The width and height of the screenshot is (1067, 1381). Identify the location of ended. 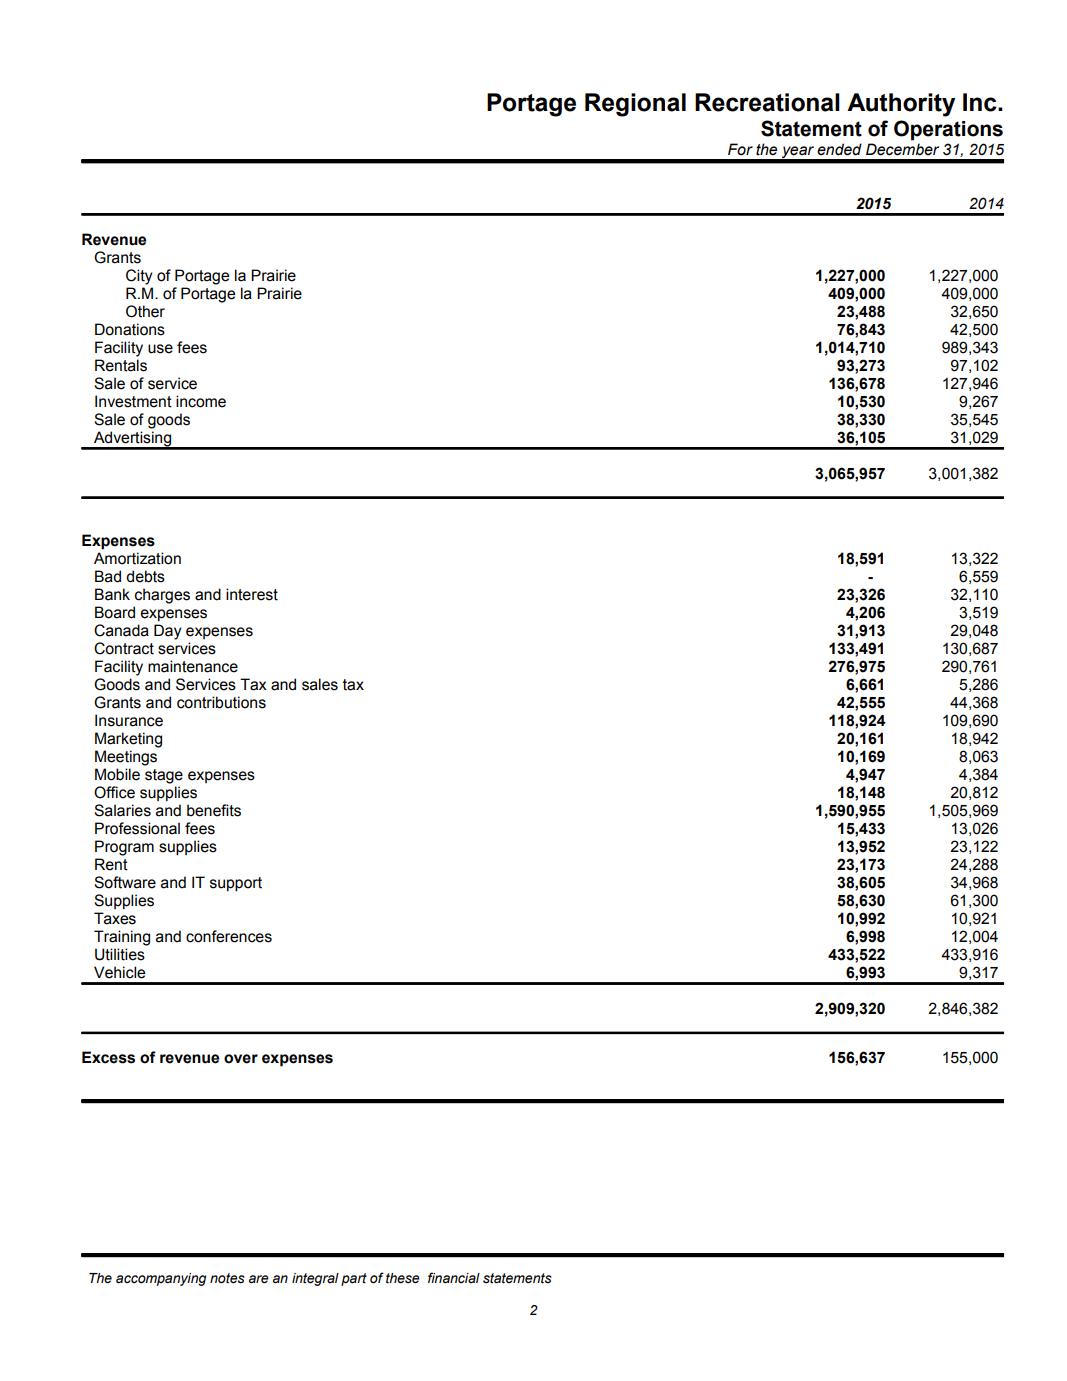
(839, 149).
